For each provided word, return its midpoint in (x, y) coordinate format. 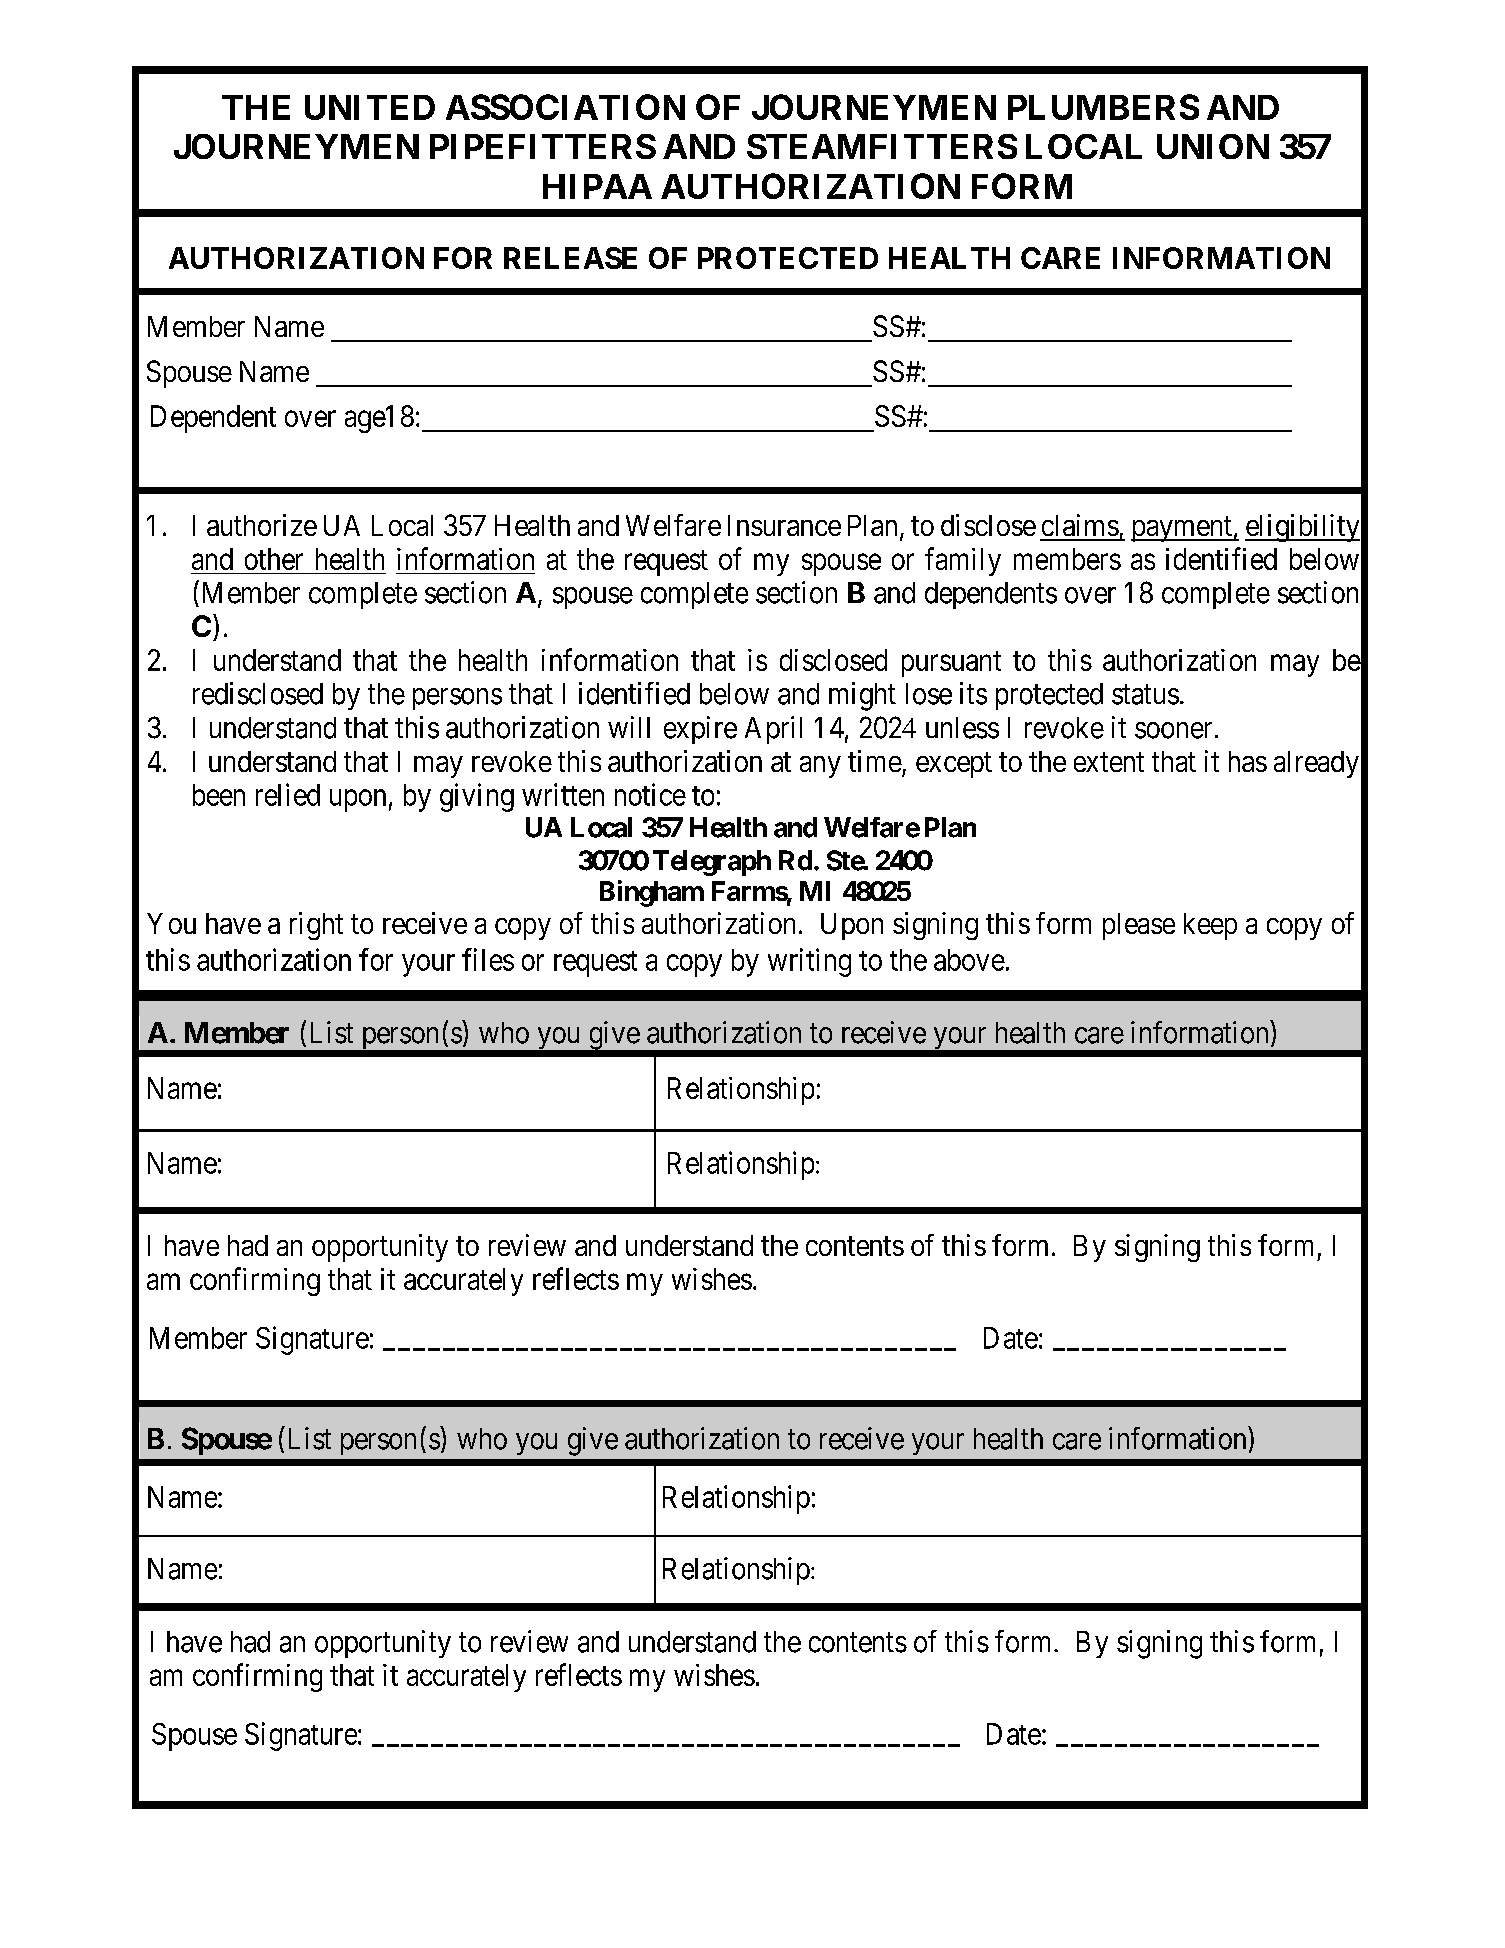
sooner (1173, 730)
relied (288, 794)
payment (1182, 529)
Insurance (784, 525)
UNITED (370, 107)
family (963, 561)
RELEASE (570, 258)
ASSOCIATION (565, 107)
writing (809, 962)
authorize (262, 525)
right (316, 926)
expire (700, 730)
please (1139, 926)
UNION (1213, 146)
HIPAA (597, 186)
